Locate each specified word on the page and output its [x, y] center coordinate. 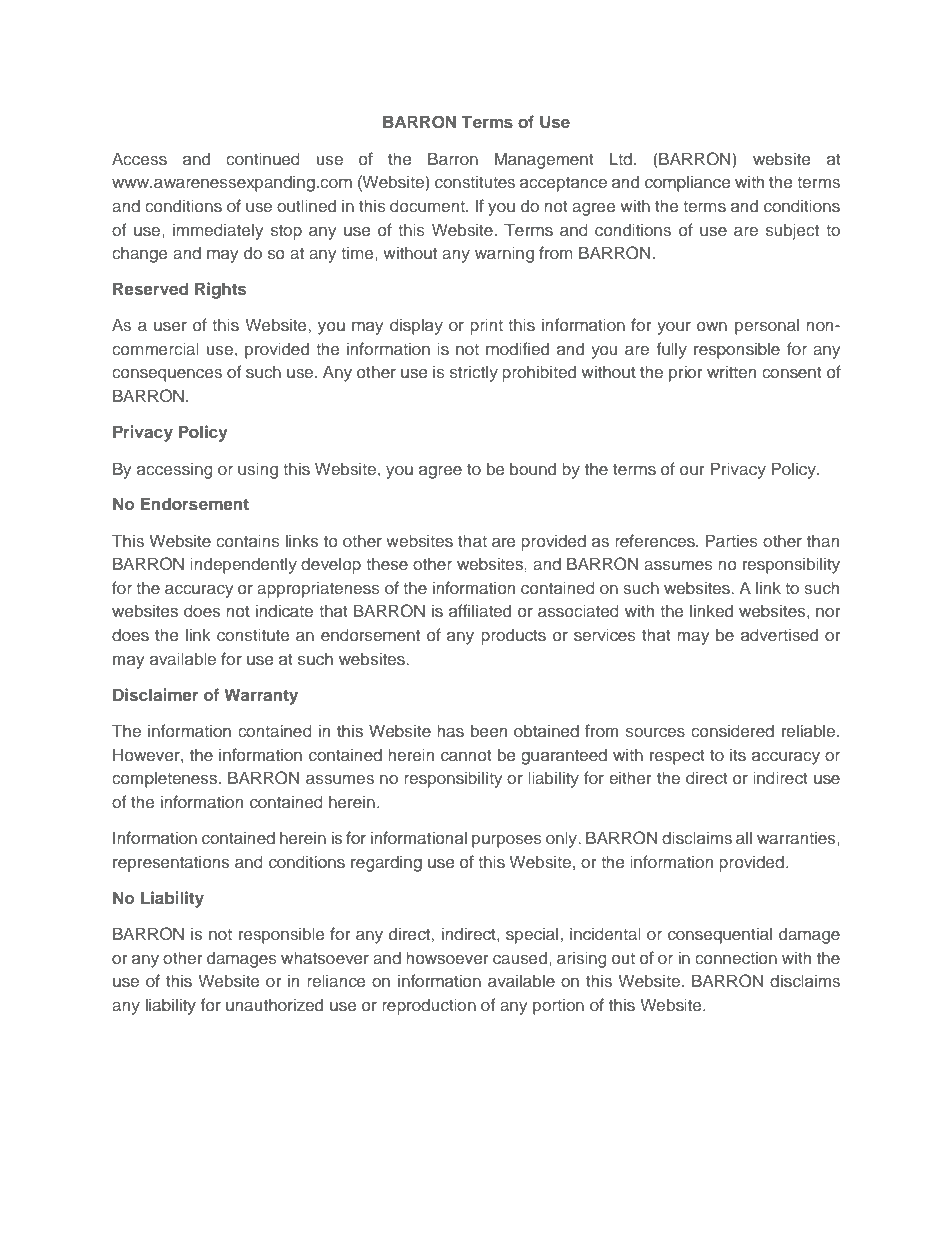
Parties [731, 540]
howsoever [447, 958]
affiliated [480, 610]
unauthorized [274, 1005]
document [428, 205]
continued [263, 158]
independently [243, 565]
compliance [687, 183]
